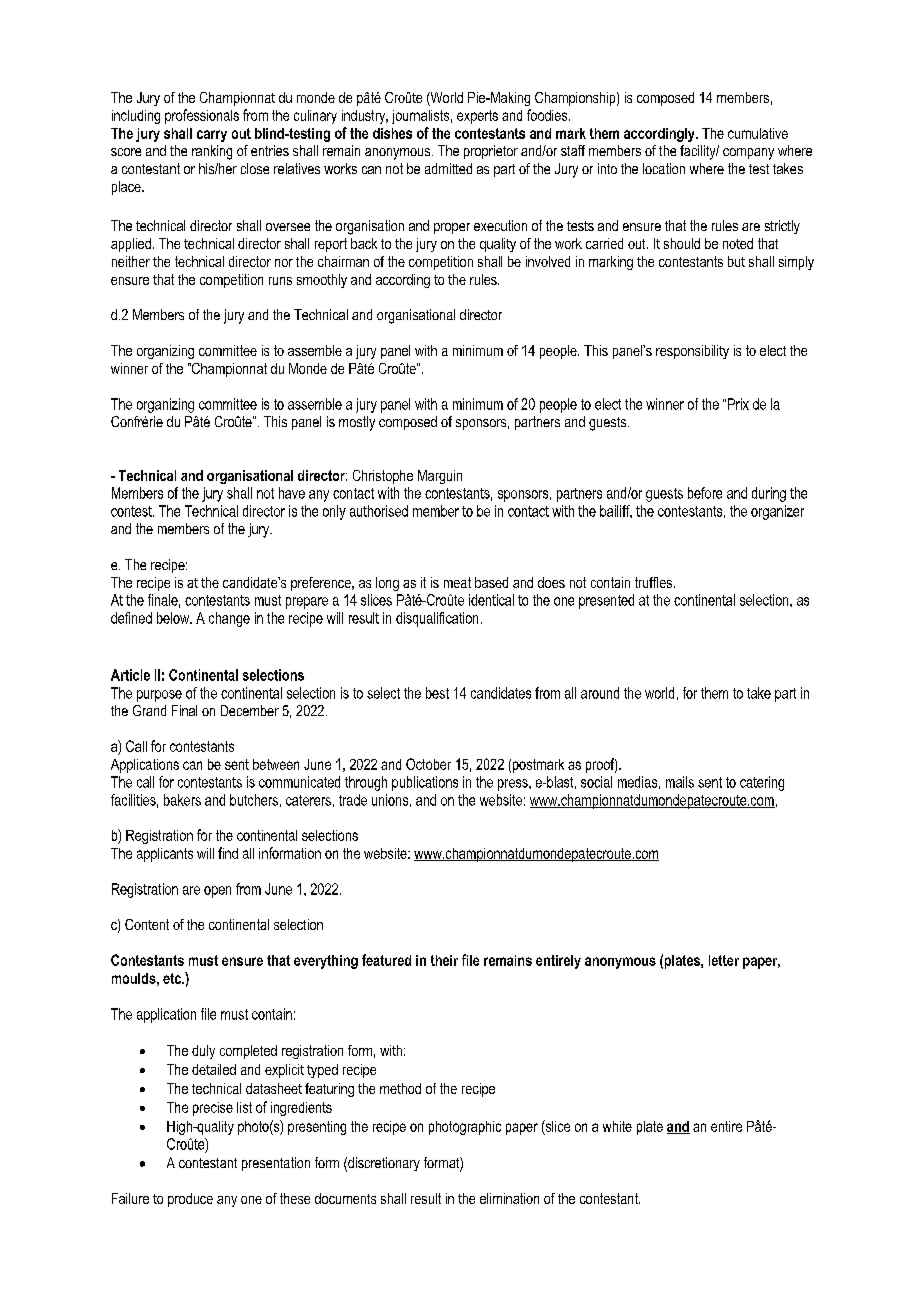  I want to click on mails, so click(680, 782).
